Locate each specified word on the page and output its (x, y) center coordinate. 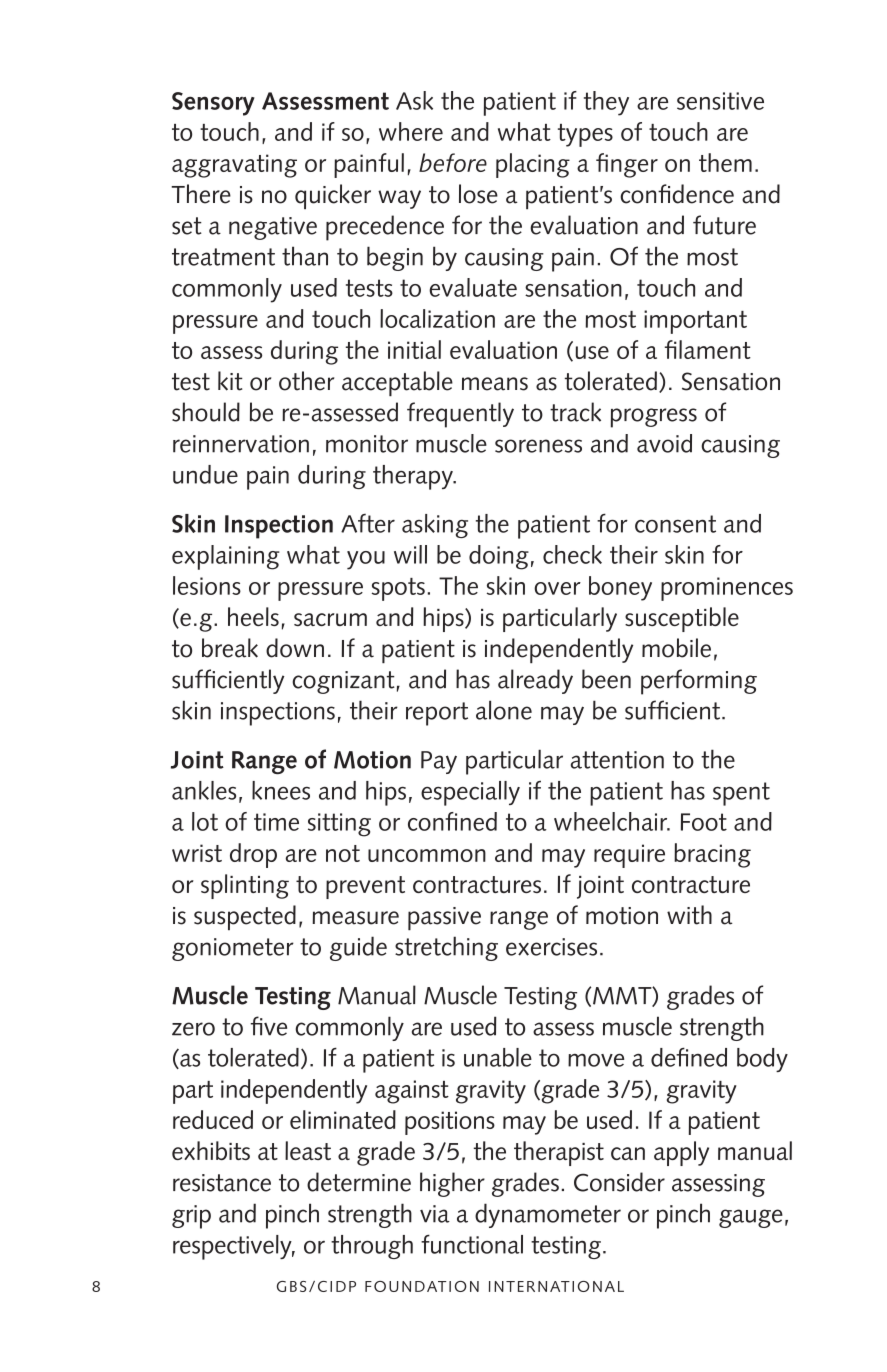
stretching (446, 948)
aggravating (234, 166)
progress (654, 418)
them (725, 162)
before (453, 162)
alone (504, 710)
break (230, 648)
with (689, 915)
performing (699, 682)
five (269, 1026)
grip (191, 1217)
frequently (460, 415)
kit (230, 381)
